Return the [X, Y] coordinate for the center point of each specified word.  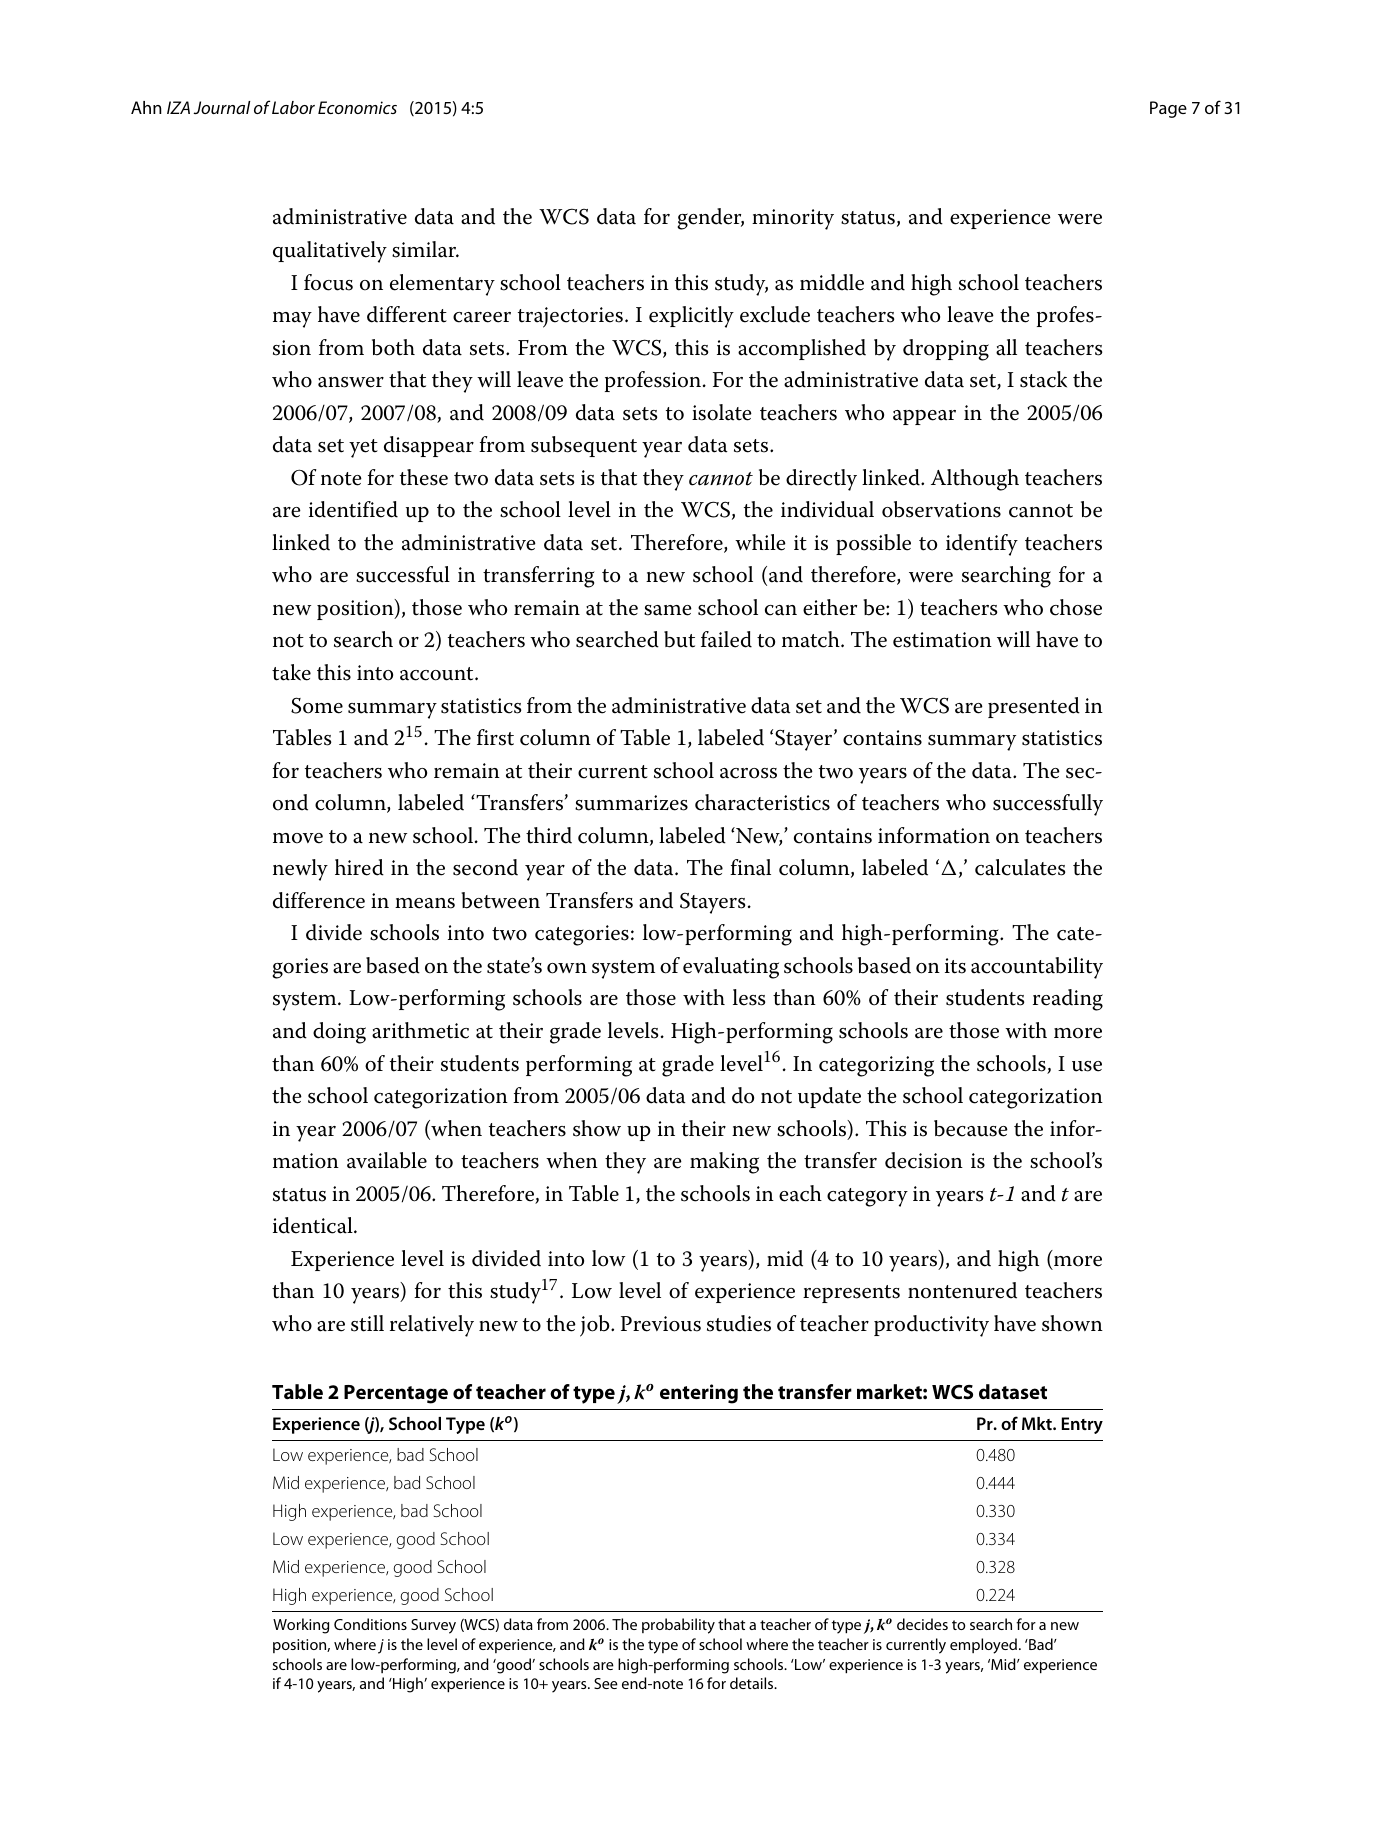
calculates [1020, 867]
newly [300, 870]
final [750, 867]
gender [710, 219]
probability [678, 1626]
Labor [293, 107]
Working [301, 1626]
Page [1168, 109]
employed [983, 1646]
